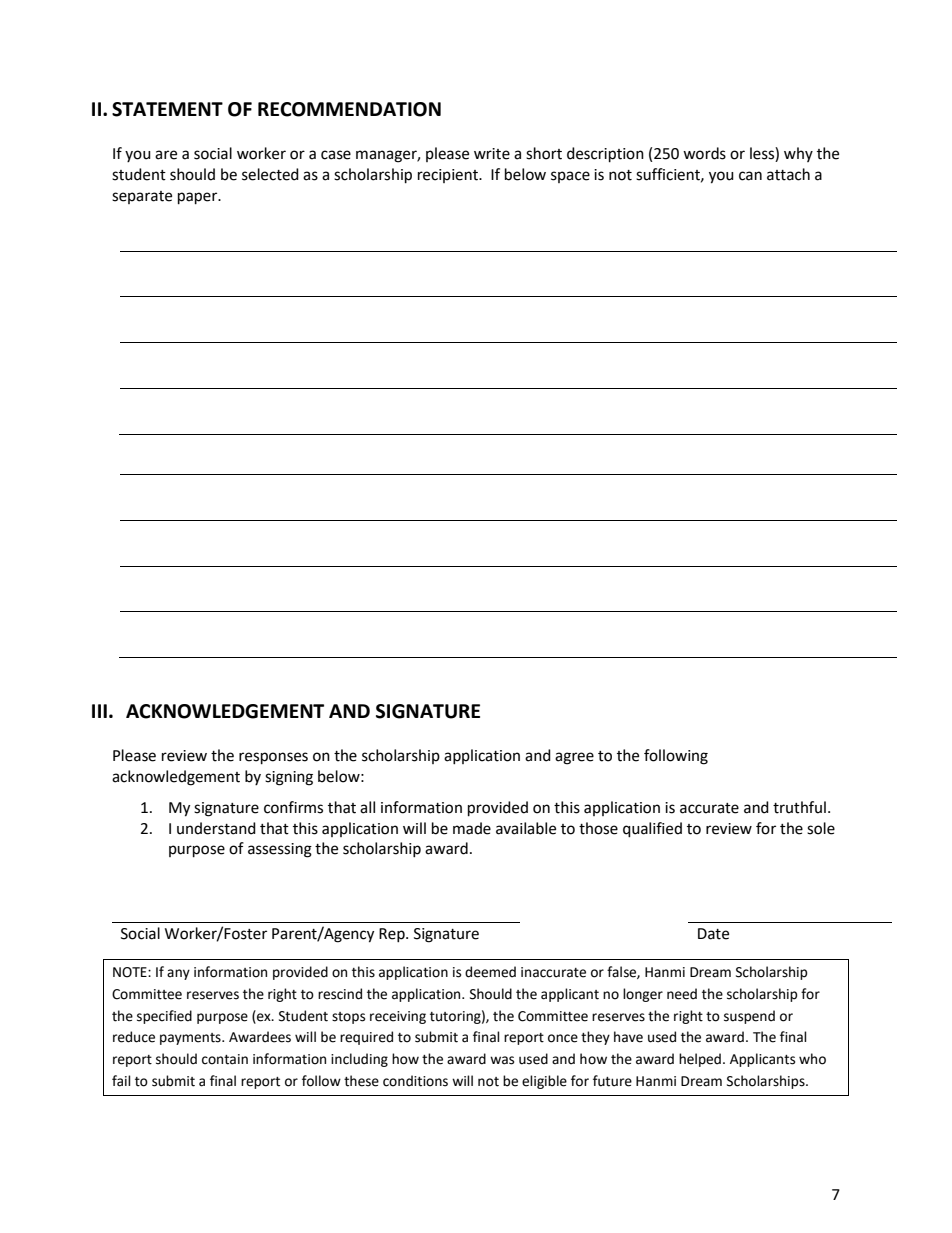  Describe the element at coordinates (574, 758) in the image. I see `agree` at that location.
